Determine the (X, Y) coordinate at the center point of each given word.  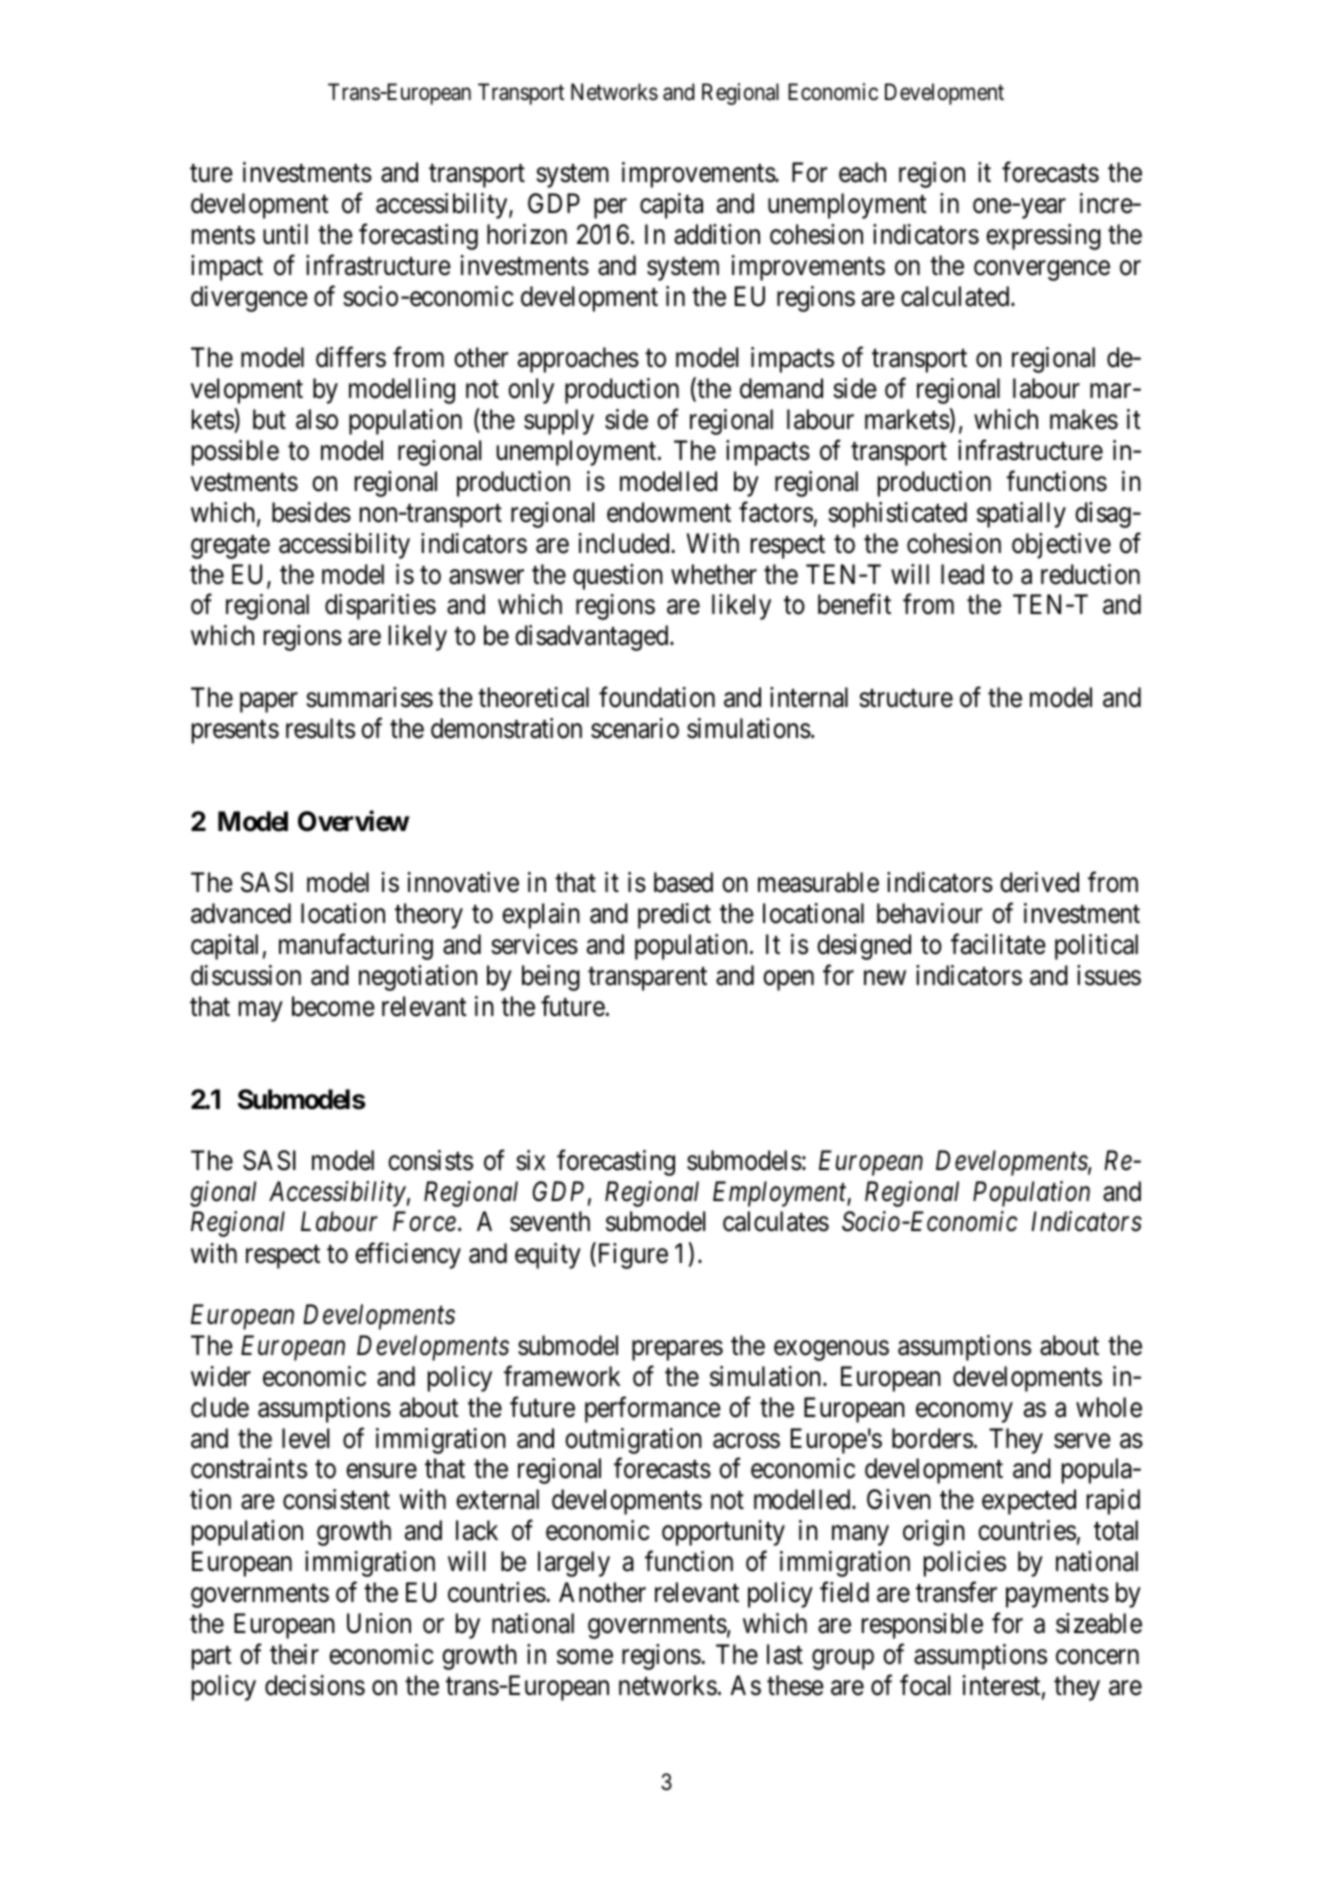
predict (674, 916)
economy (964, 1412)
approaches (578, 360)
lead (962, 574)
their (294, 1654)
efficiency (408, 1255)
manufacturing (356, 947)
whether (714, 574)
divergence (249, 299)
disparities (380, 607)
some (585, 1657)
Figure (631, 1255)
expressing (1043, 237)
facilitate (998, 944)
